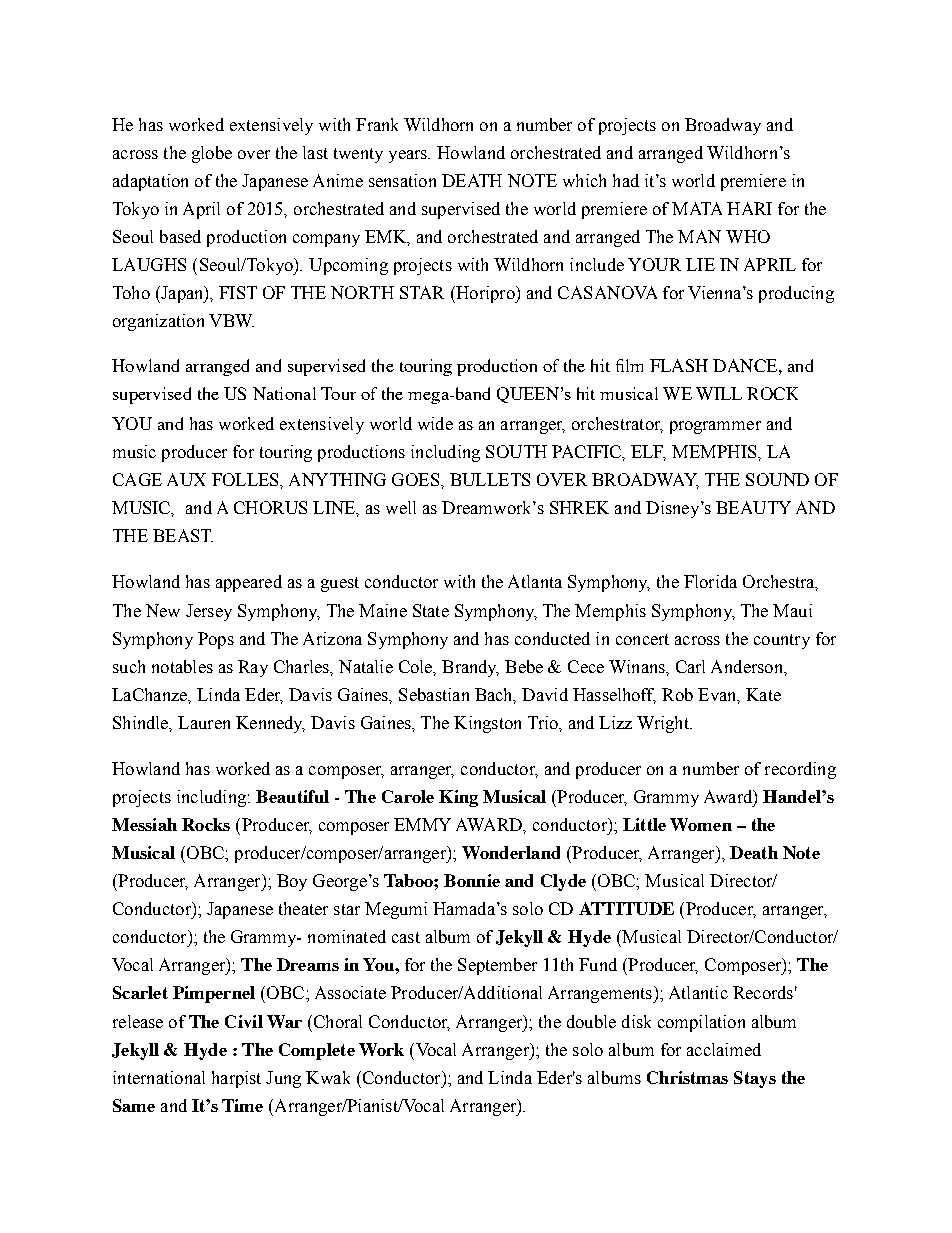 This page has width=952, height=1233. Describe the element at coordinates (242, 1105) in the page. I see `Time` at that location.
